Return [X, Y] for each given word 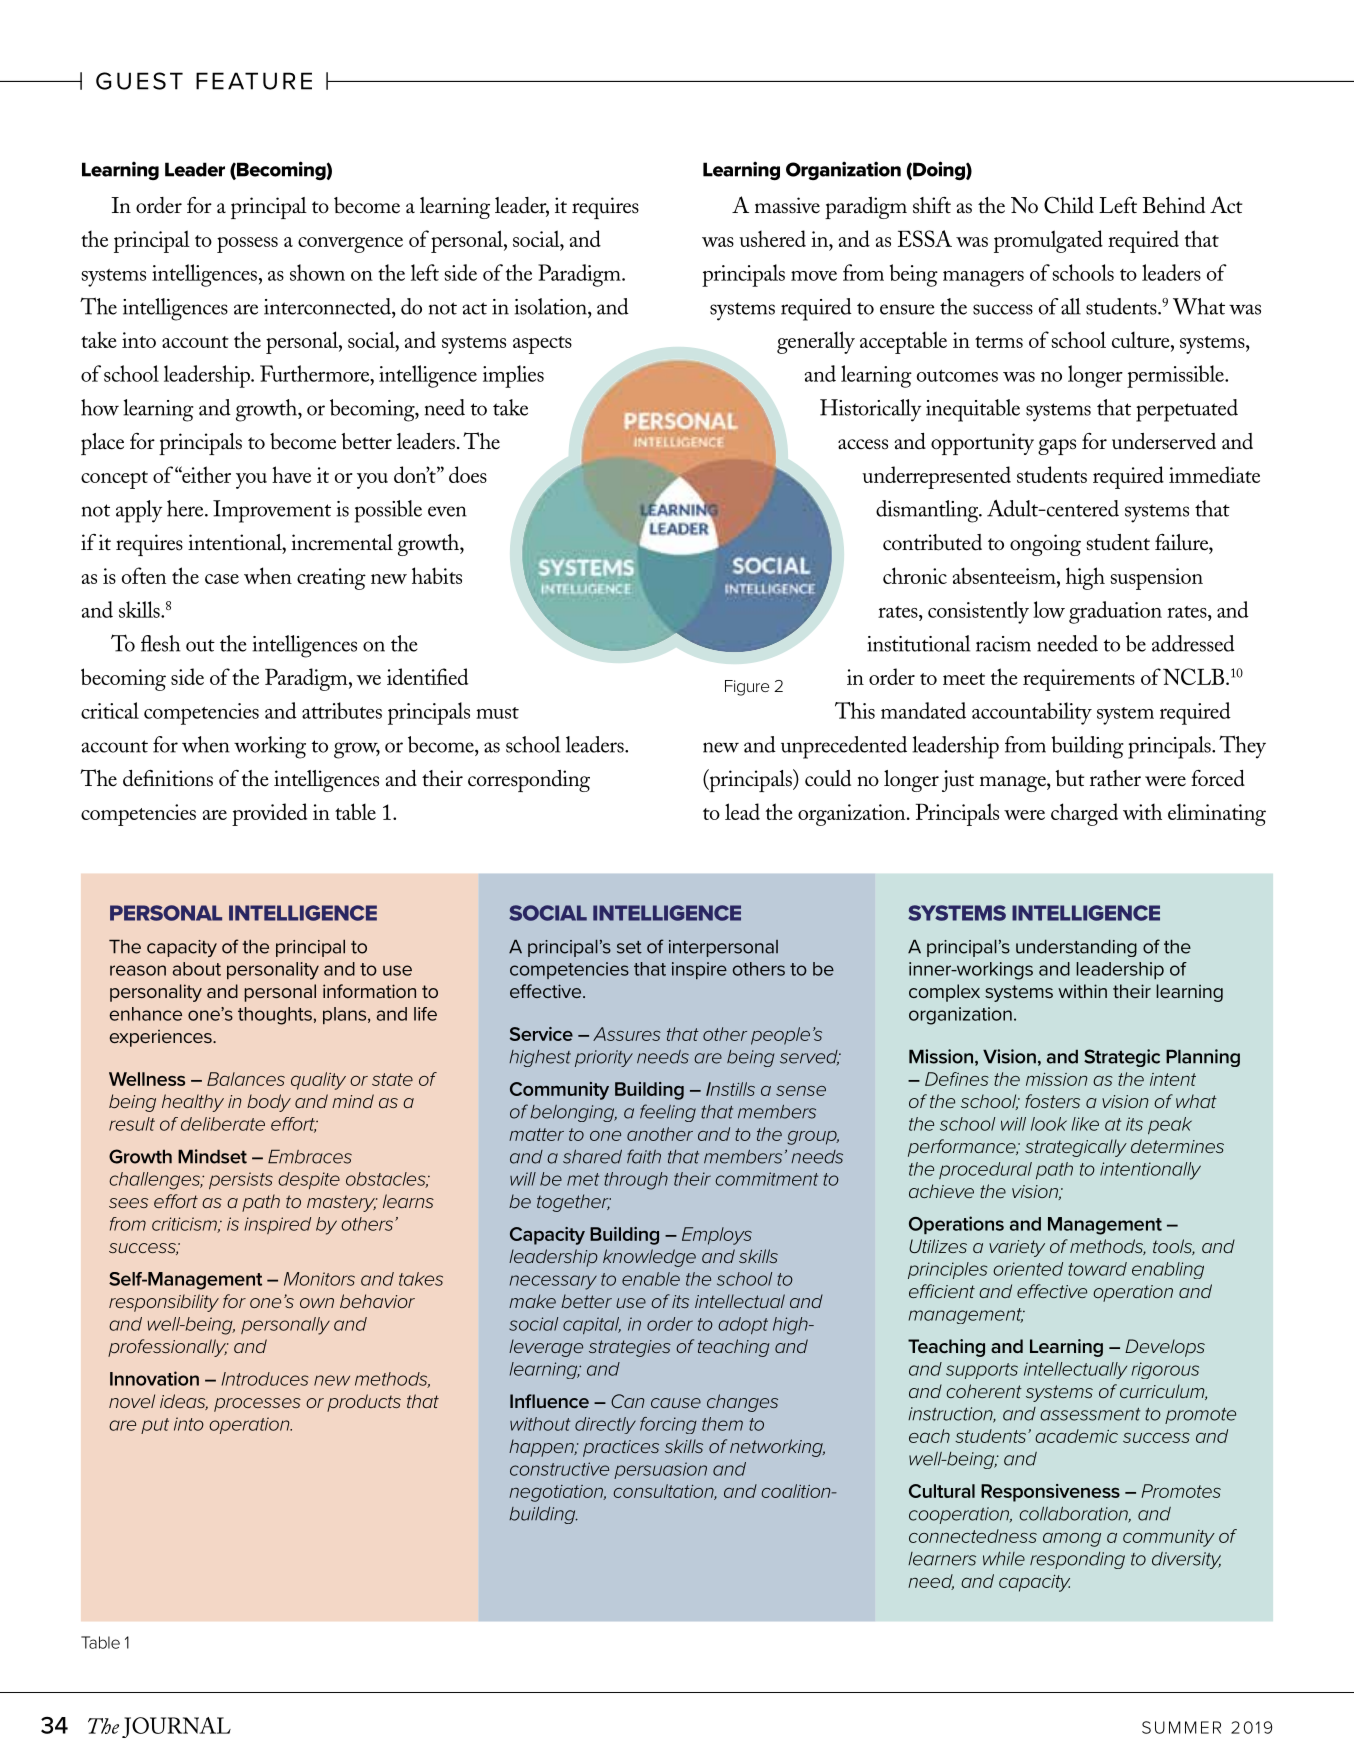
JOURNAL [176, 1727]
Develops [1165, 1348]
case [222, 579]
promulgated [1048, 241]
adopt [743, 1325]
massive [787, 205]
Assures [627, 1034]
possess [247, 245]
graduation [1115, 612]
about [196, 969]
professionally [168, 1348]
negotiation [557, 1493]
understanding [1076, 948]
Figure [747, 688]
